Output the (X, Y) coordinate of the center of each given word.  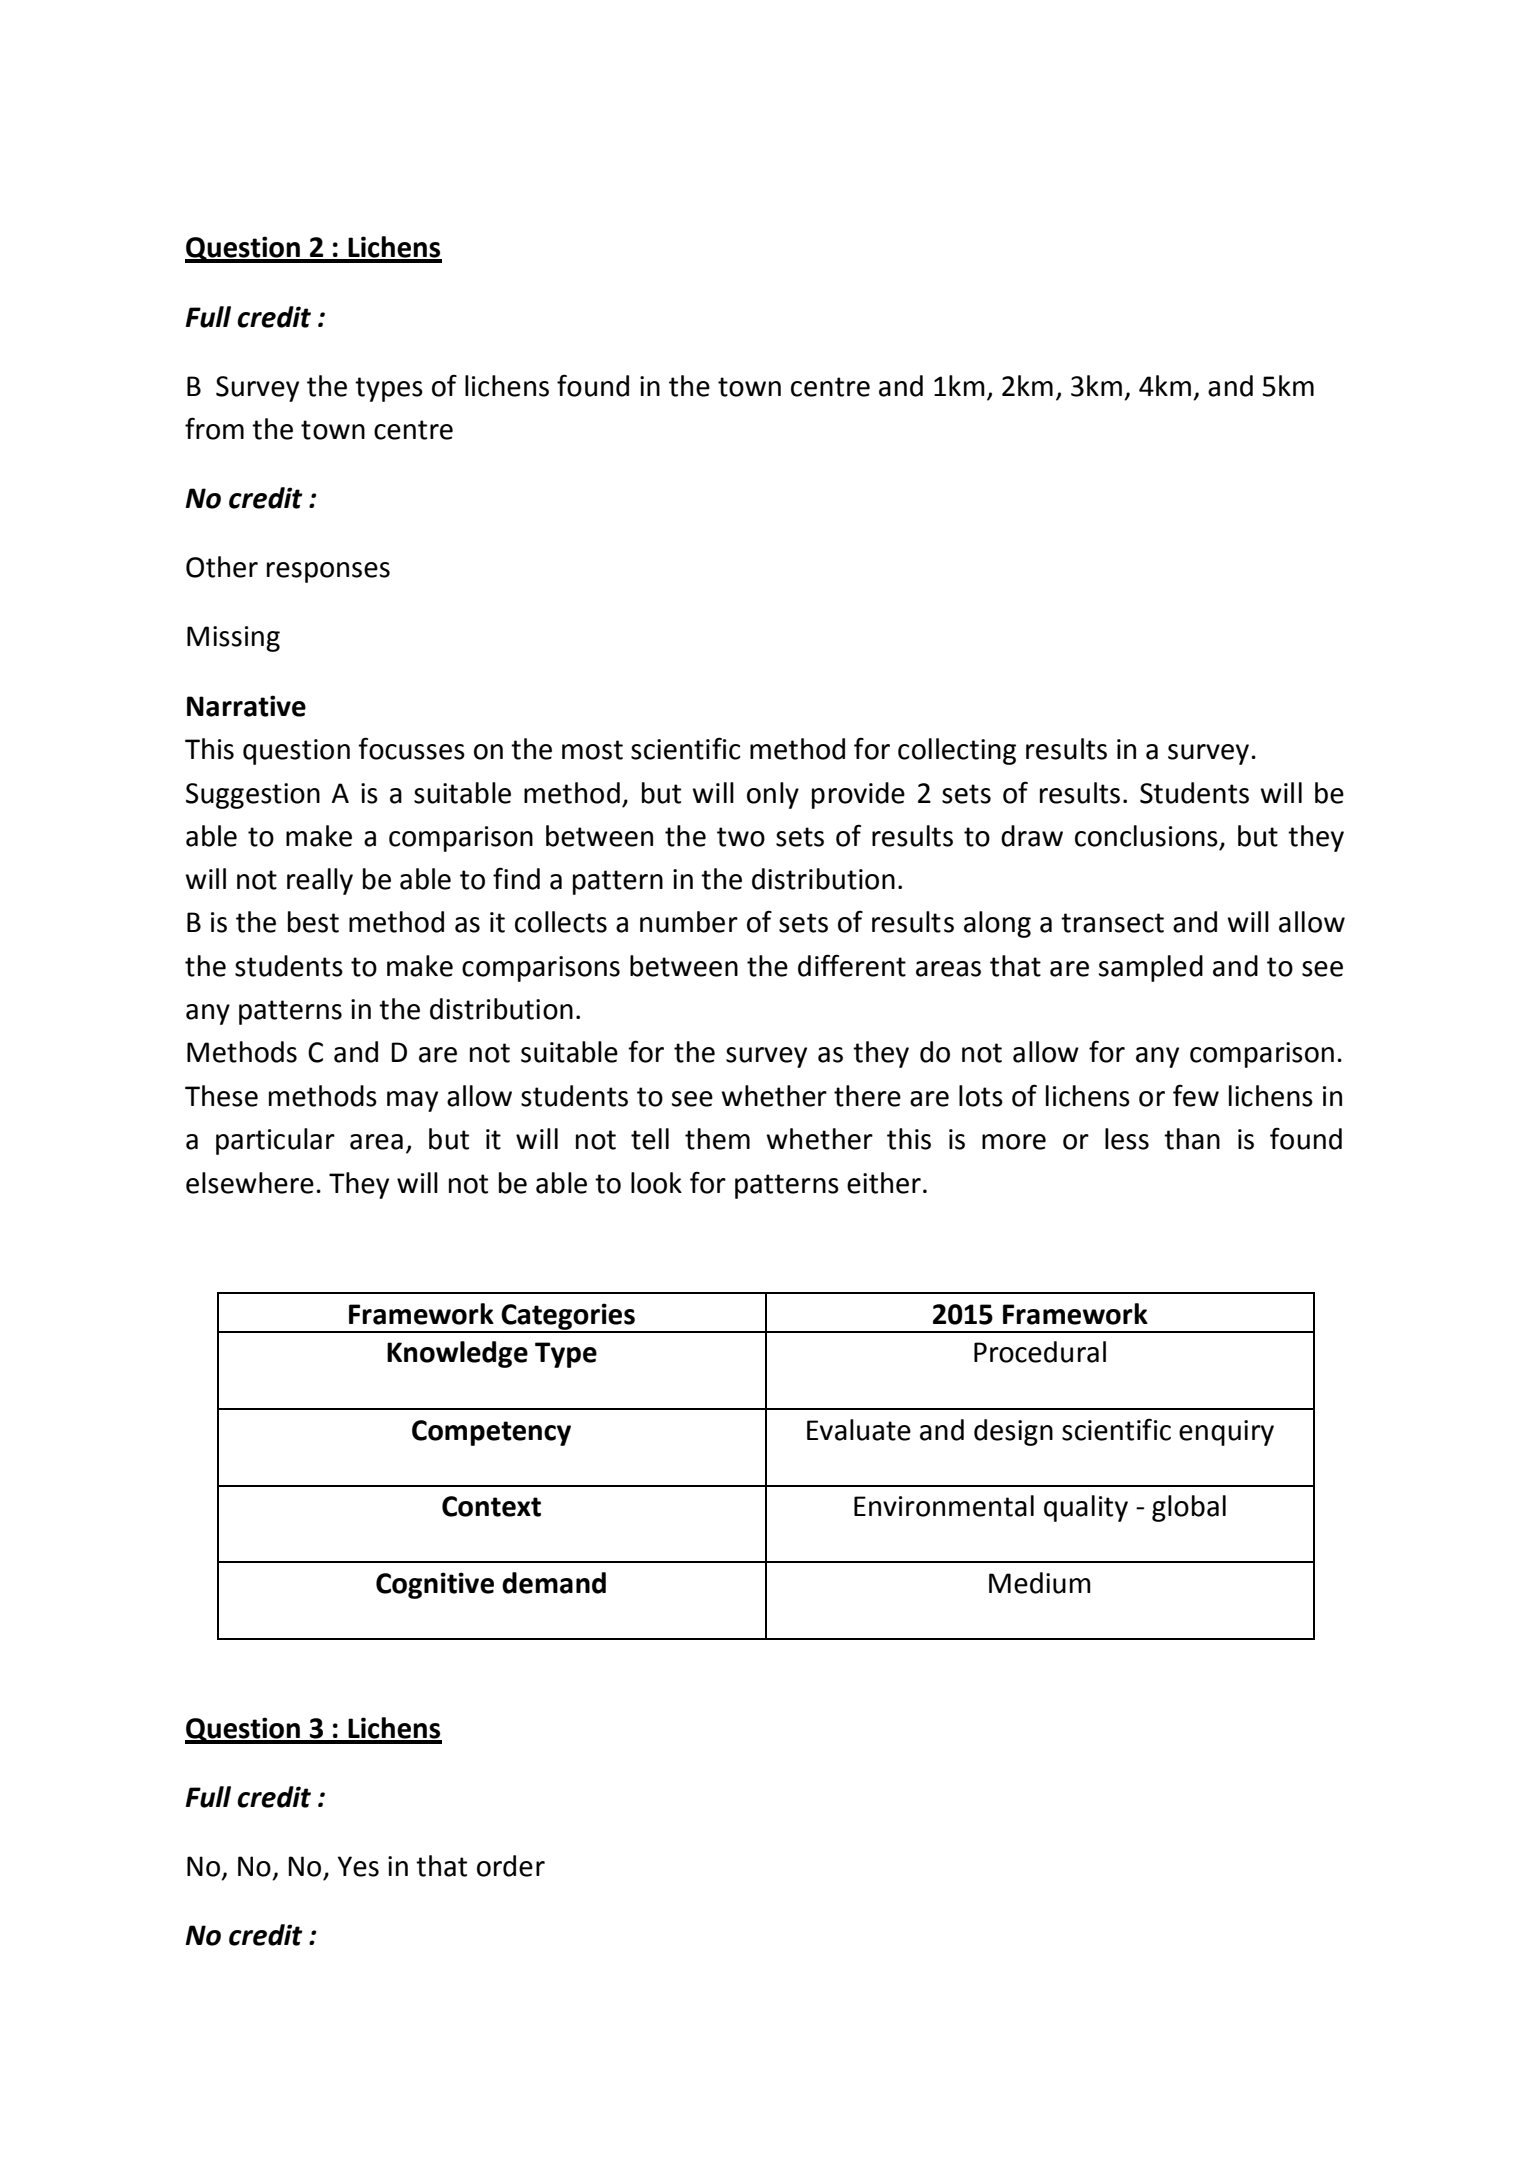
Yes (358, 1866)
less (1127, 1139)
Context (491, 1506)
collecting (957, 751)
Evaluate (859, 1430)
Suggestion (253, 796)
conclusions (1146, 836)
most (592, 750)
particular (275, 1141)
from (214, 428)
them (717, 1139)
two (741, 837)
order (511, 1866)
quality (1086, 1508)
